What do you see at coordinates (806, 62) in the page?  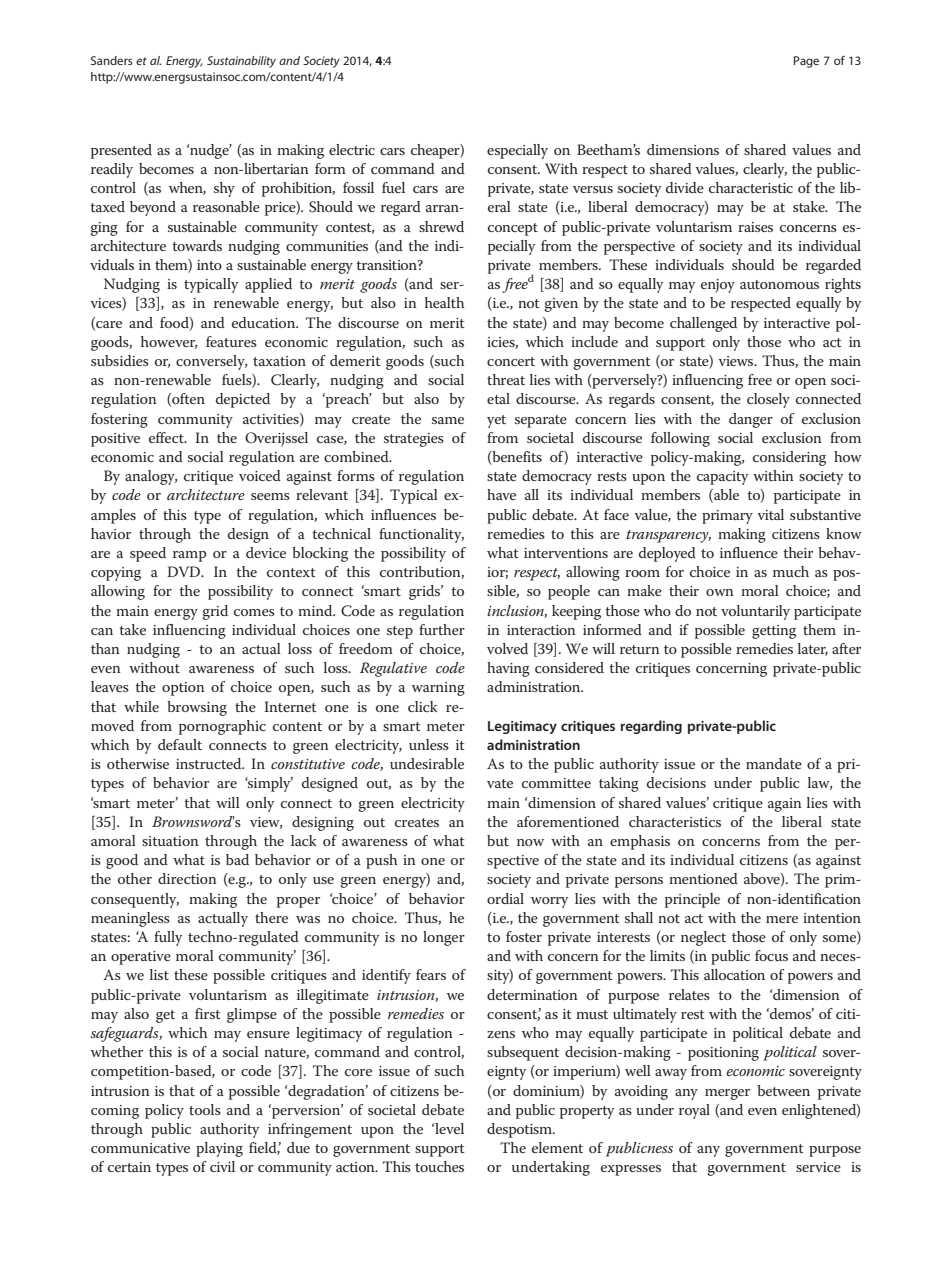 I see `Page` at bounding box center [806, 62].
